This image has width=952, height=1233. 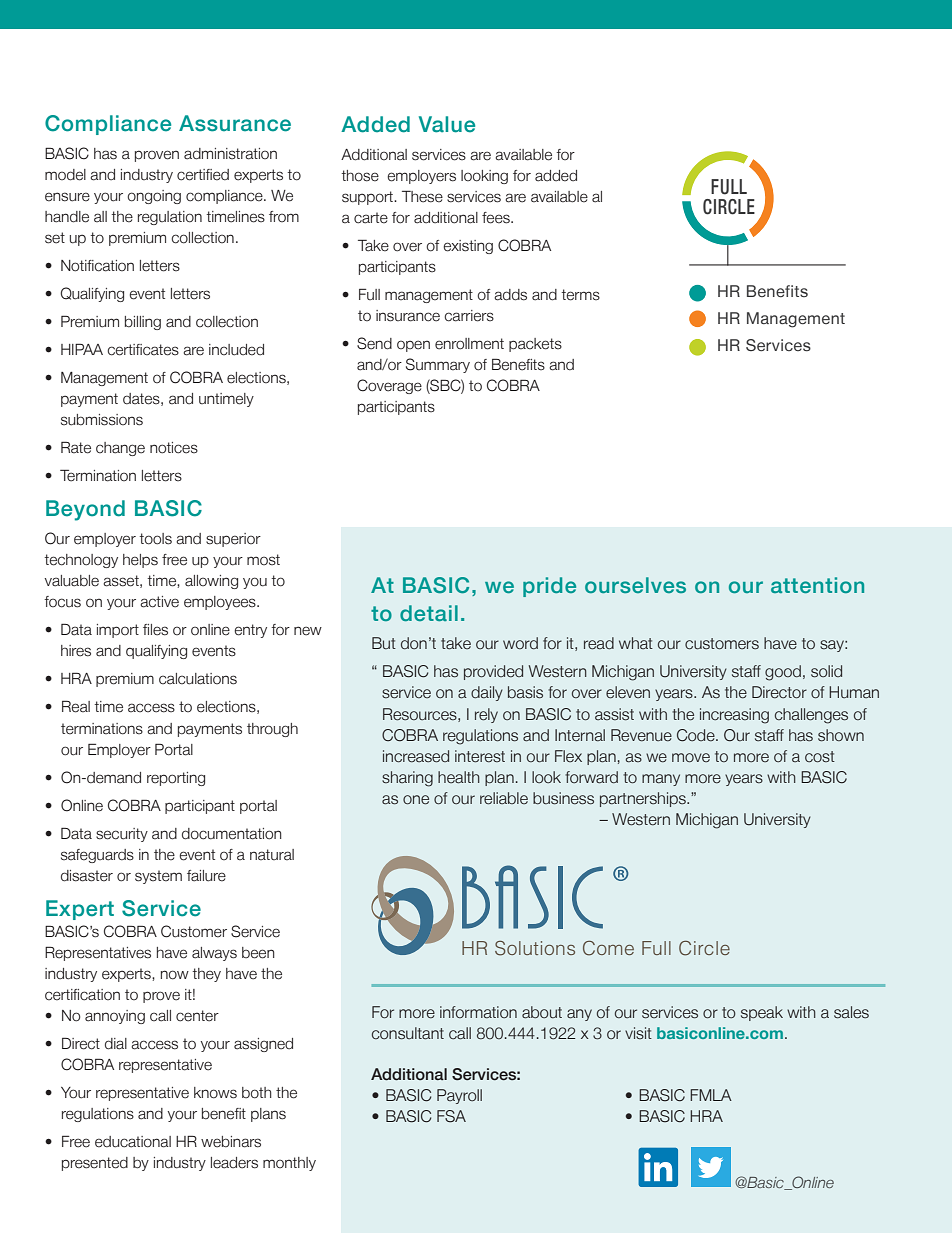 I want to click on good, so click(x=783, y=673).
